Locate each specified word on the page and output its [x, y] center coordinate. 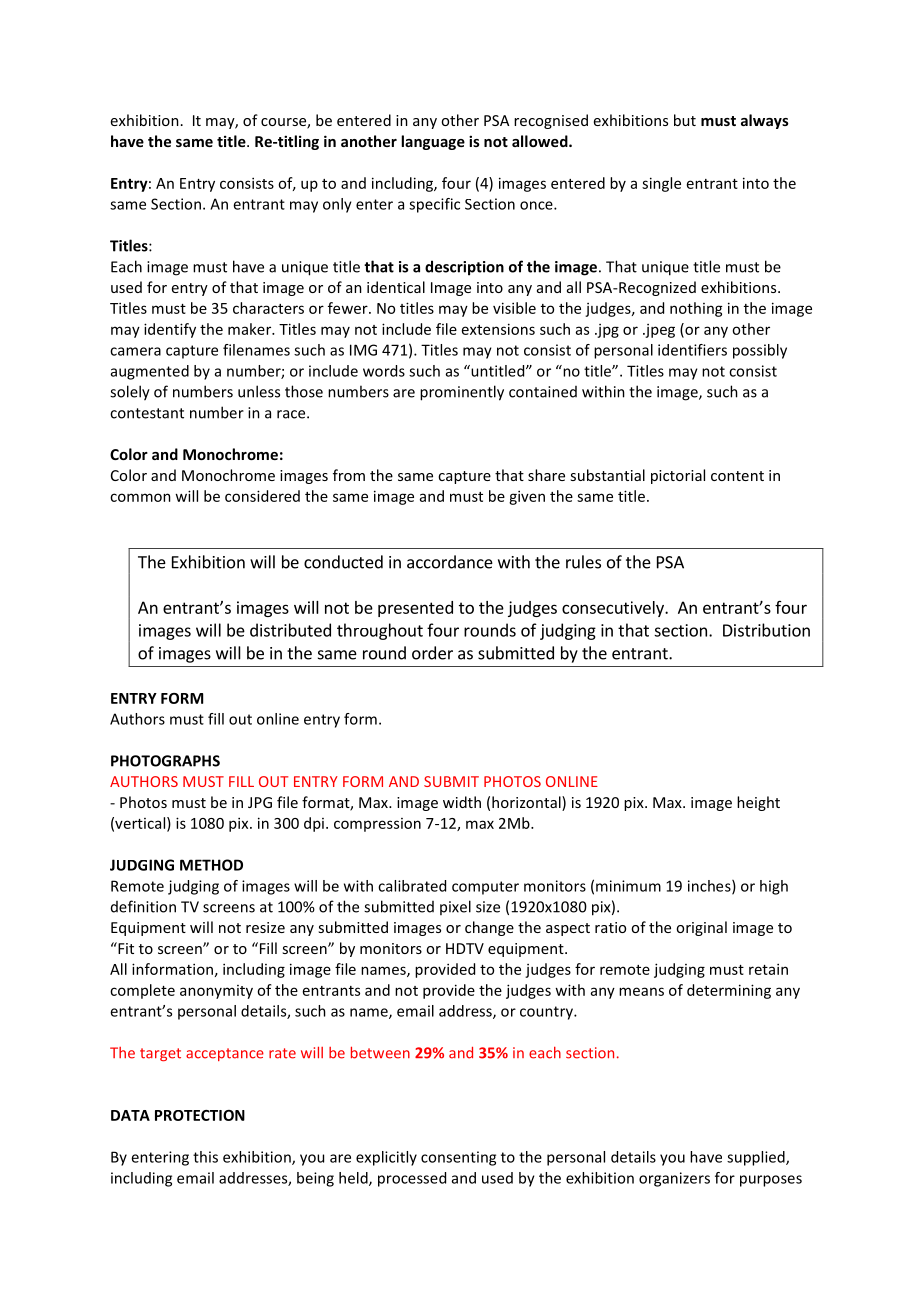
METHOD [211, 865]
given [527, 497]
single [661, 184]
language [433, 142]
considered [262, 496]
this [205, 1157]
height [758, 803]
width [462, 802]
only [337, 205]
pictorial [678, 476]
